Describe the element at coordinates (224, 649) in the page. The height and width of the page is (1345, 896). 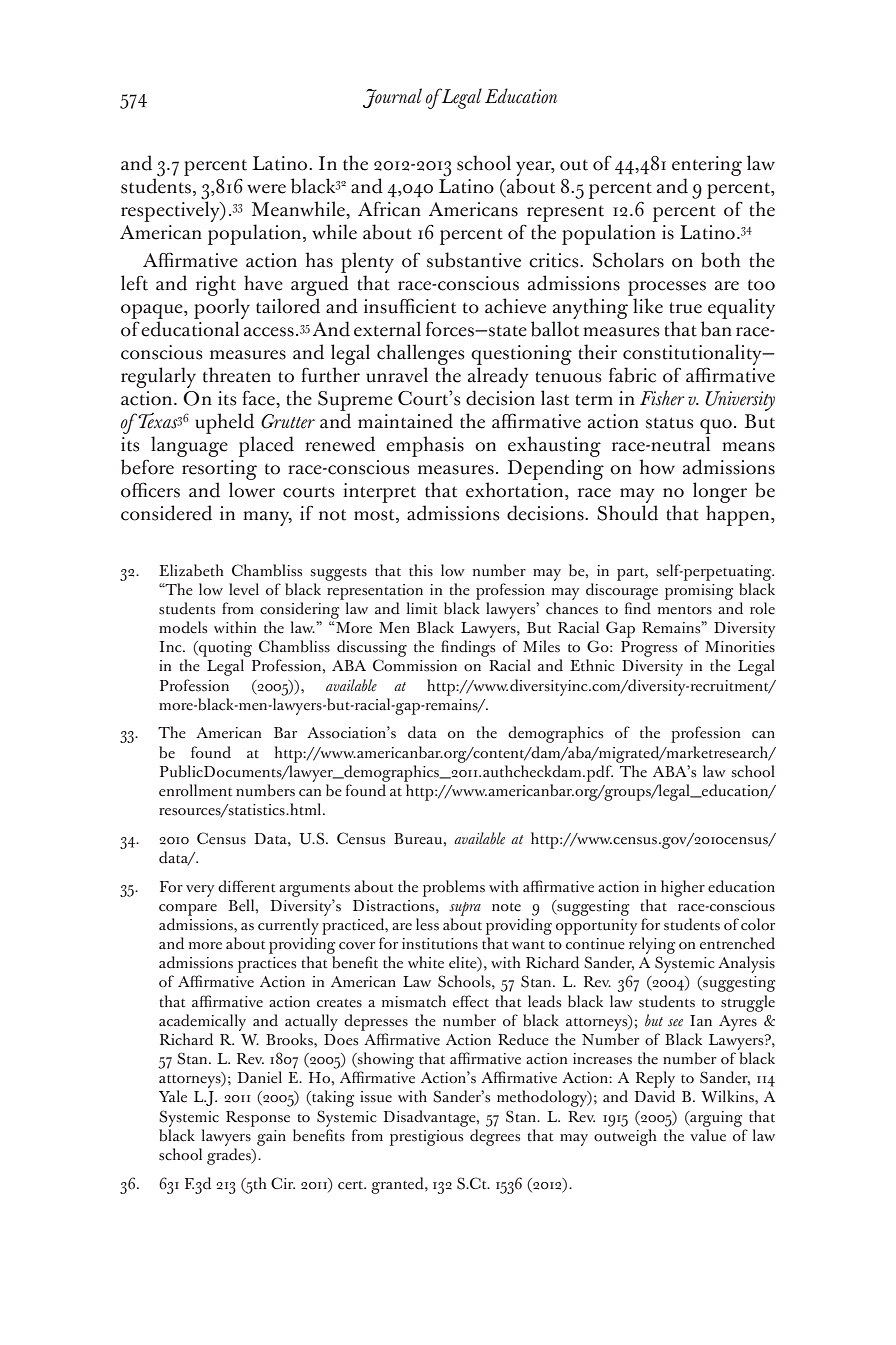
I see `quoting` at that location.
